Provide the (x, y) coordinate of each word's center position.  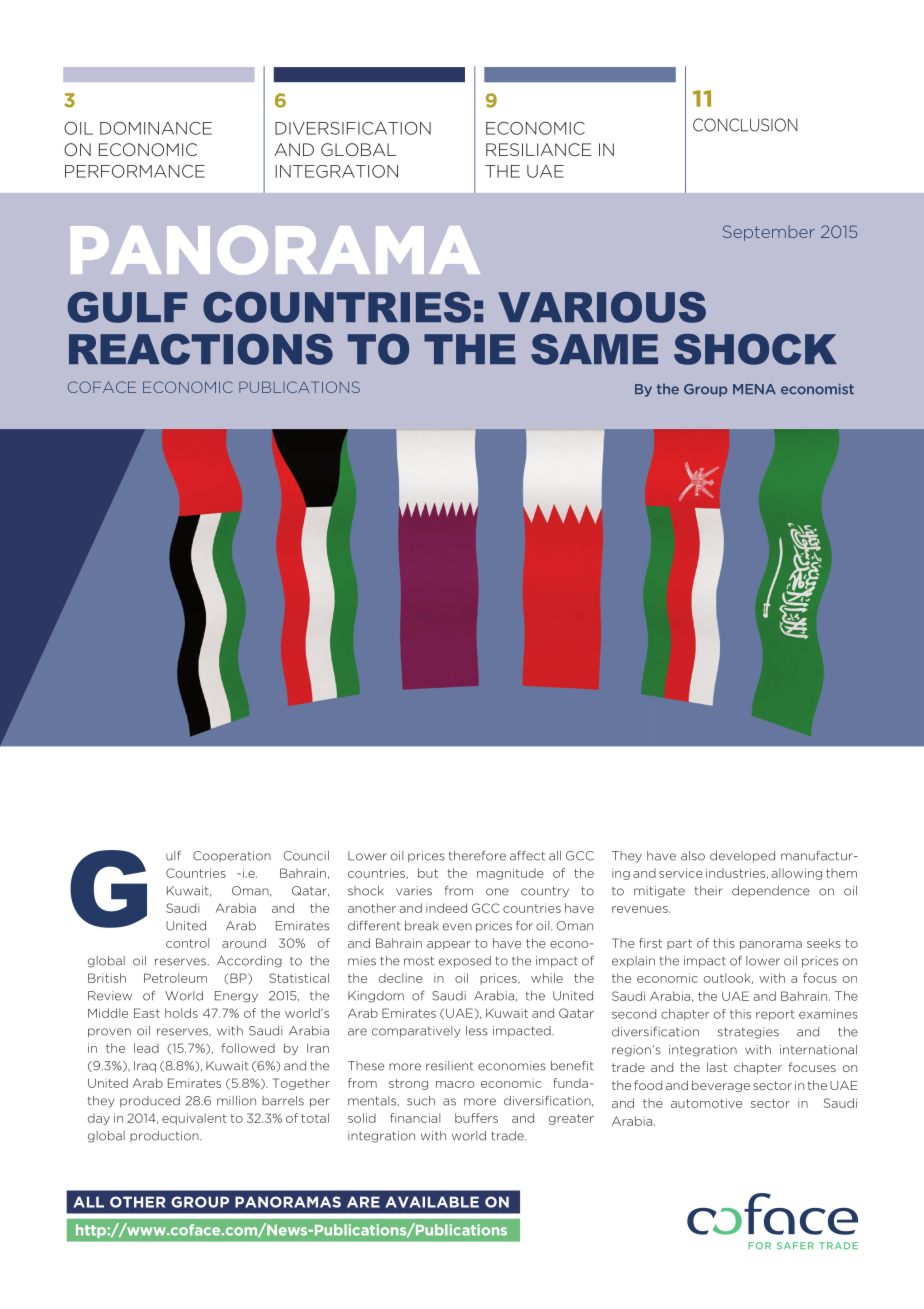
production (165, 1136)
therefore (477, 856)
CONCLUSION (745, 125)
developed (742, 856)
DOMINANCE (156, 128)
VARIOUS (602, 307)
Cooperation (232, 856)
